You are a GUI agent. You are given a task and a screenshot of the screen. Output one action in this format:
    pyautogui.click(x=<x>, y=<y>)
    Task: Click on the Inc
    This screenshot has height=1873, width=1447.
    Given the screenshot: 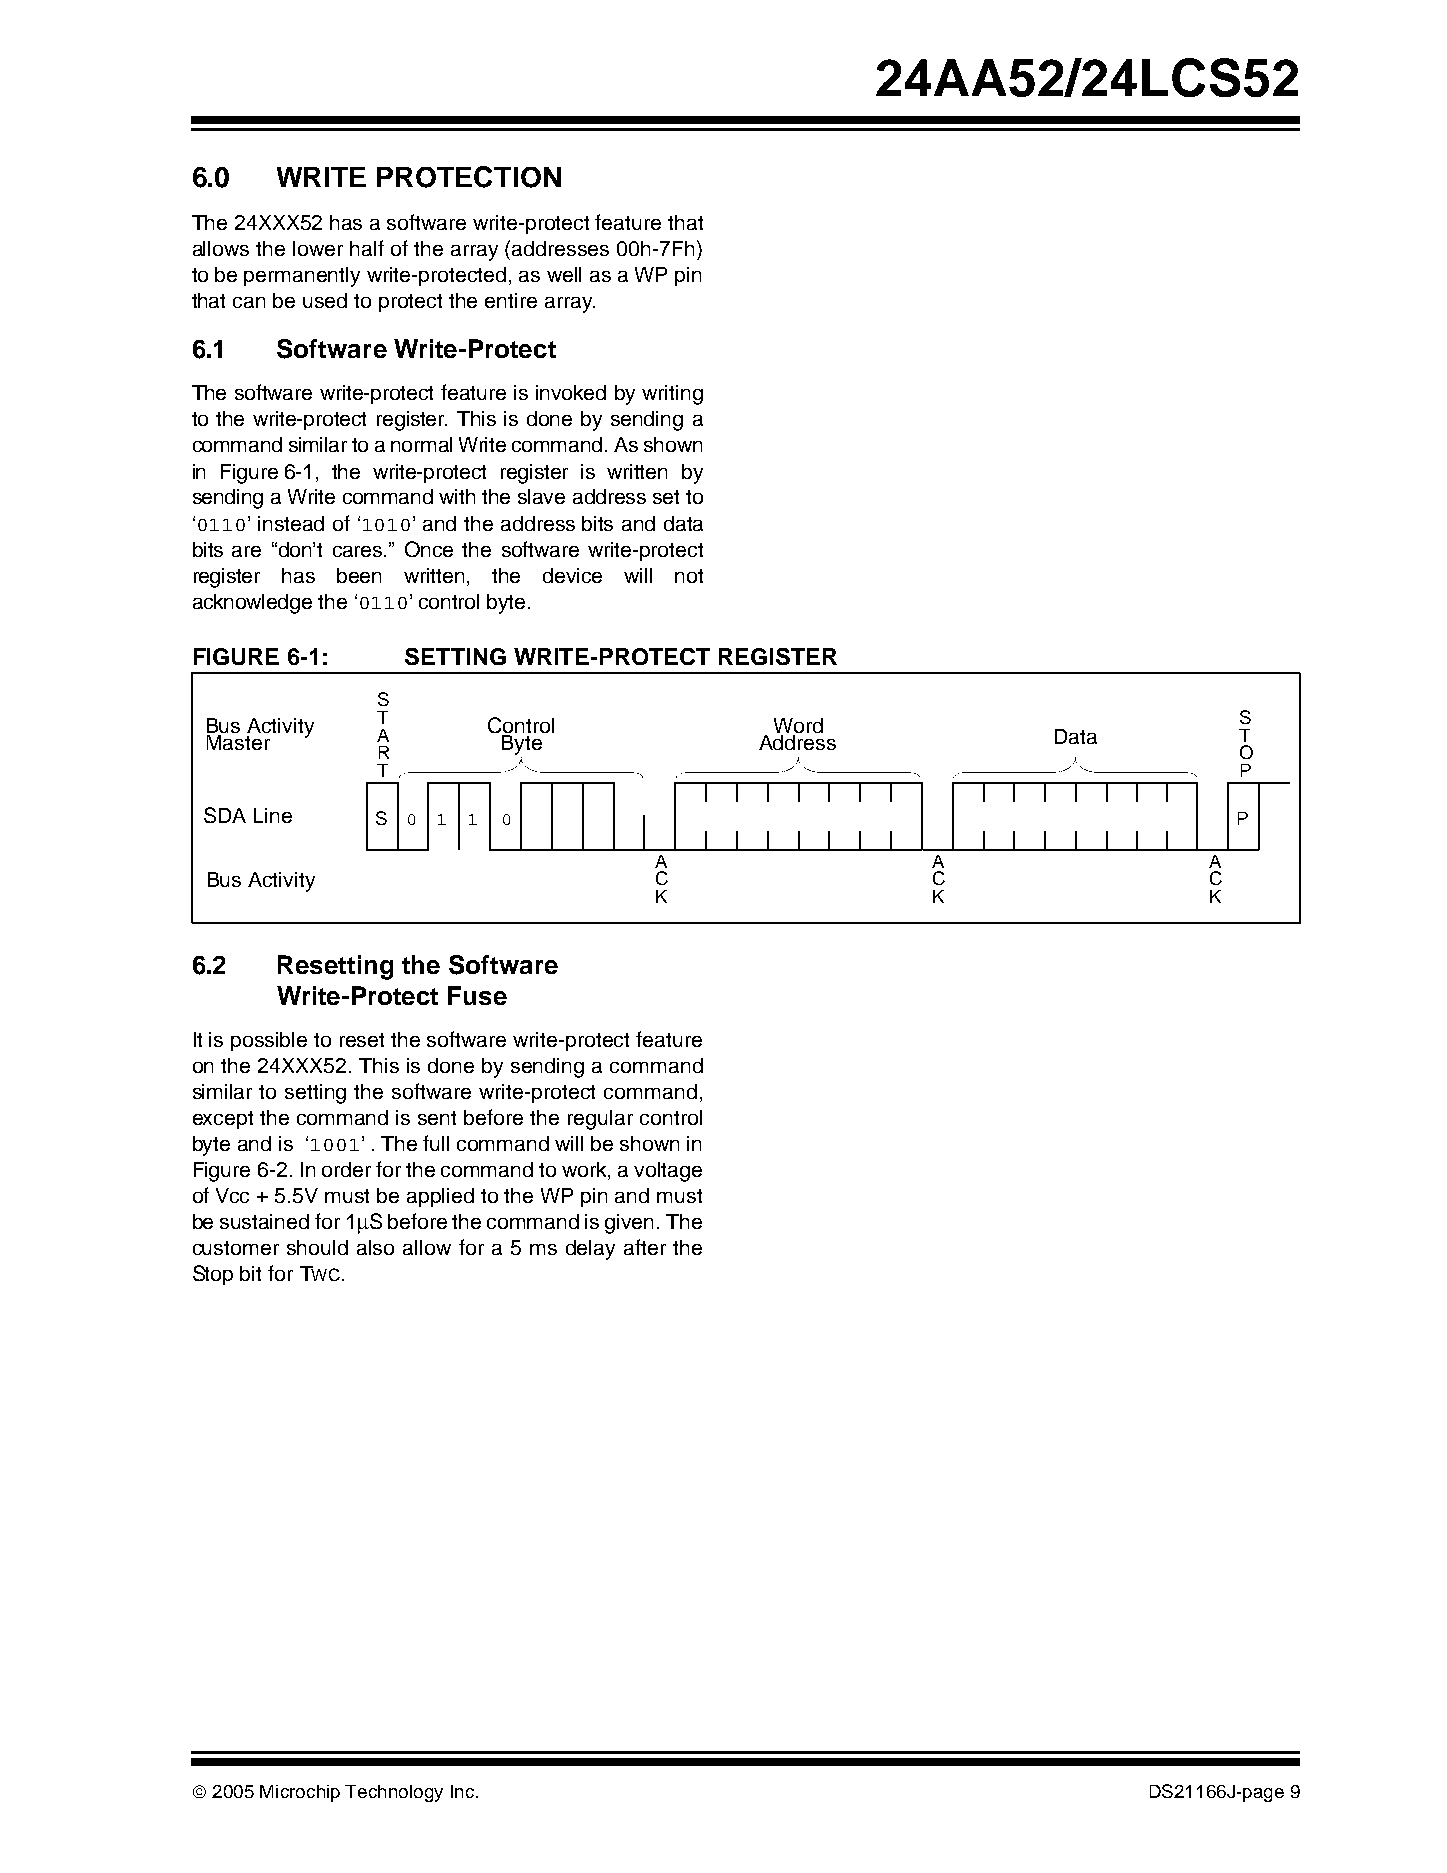 What is the action you would take?
    pyautogui.click(x=462, y=1791)
